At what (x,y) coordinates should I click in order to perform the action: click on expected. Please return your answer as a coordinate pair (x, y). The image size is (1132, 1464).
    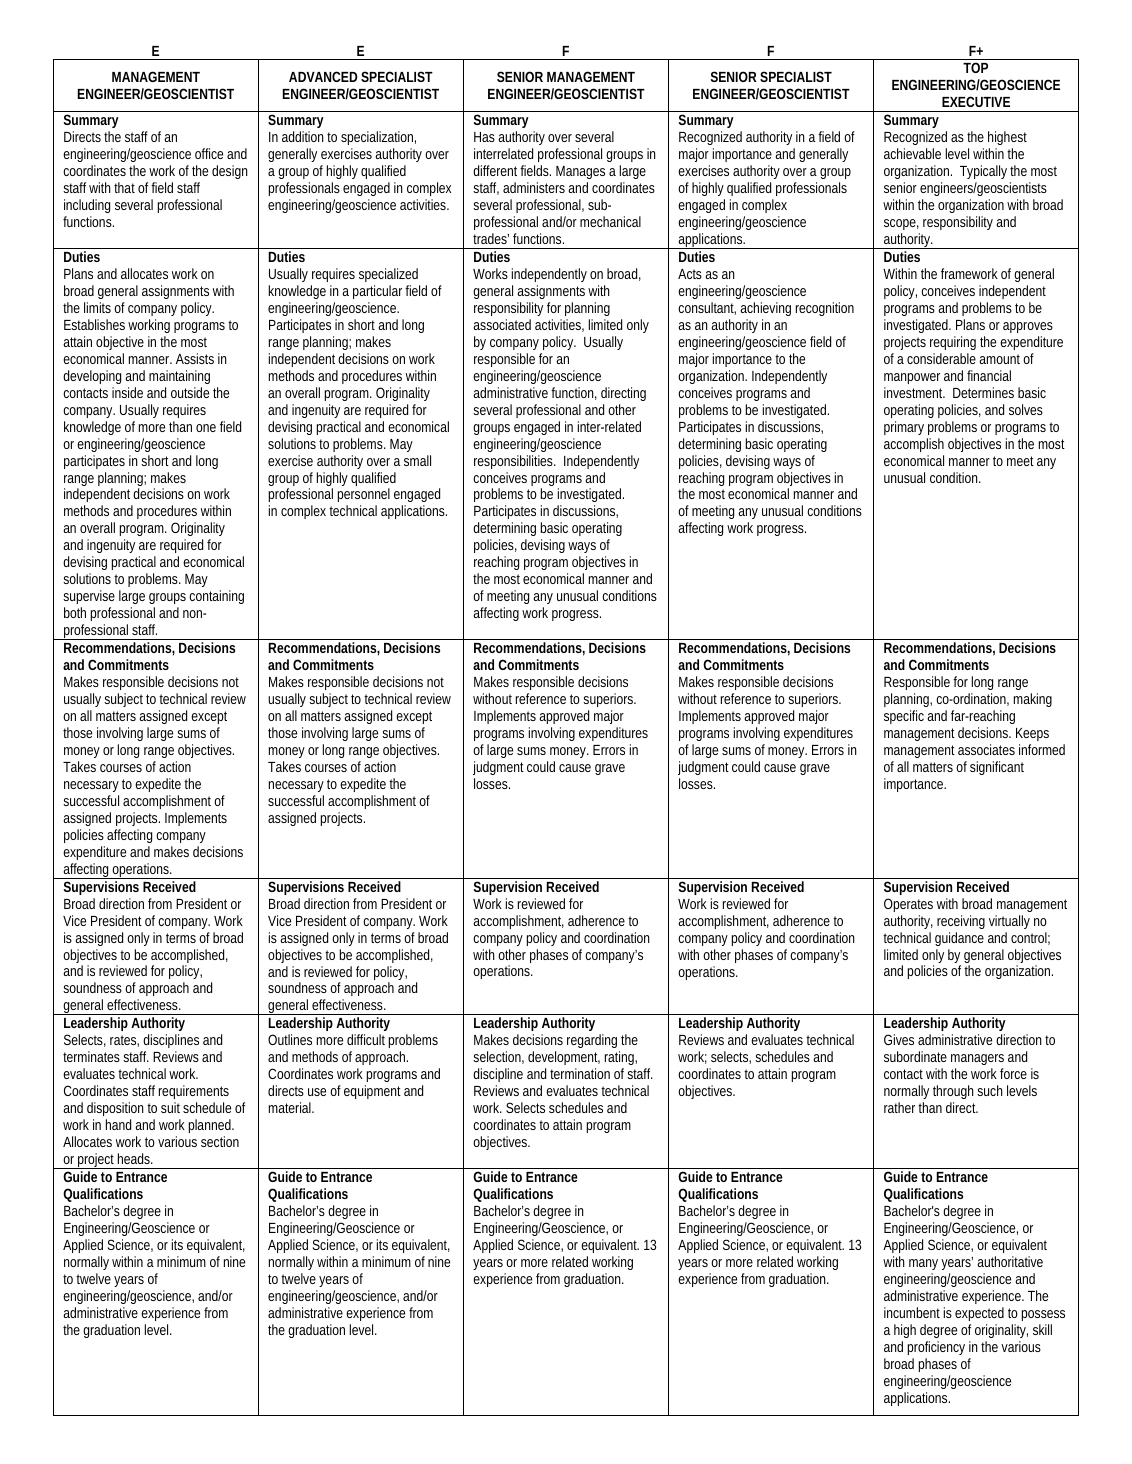
    Looking at the image, I should click on (979, 1314).
